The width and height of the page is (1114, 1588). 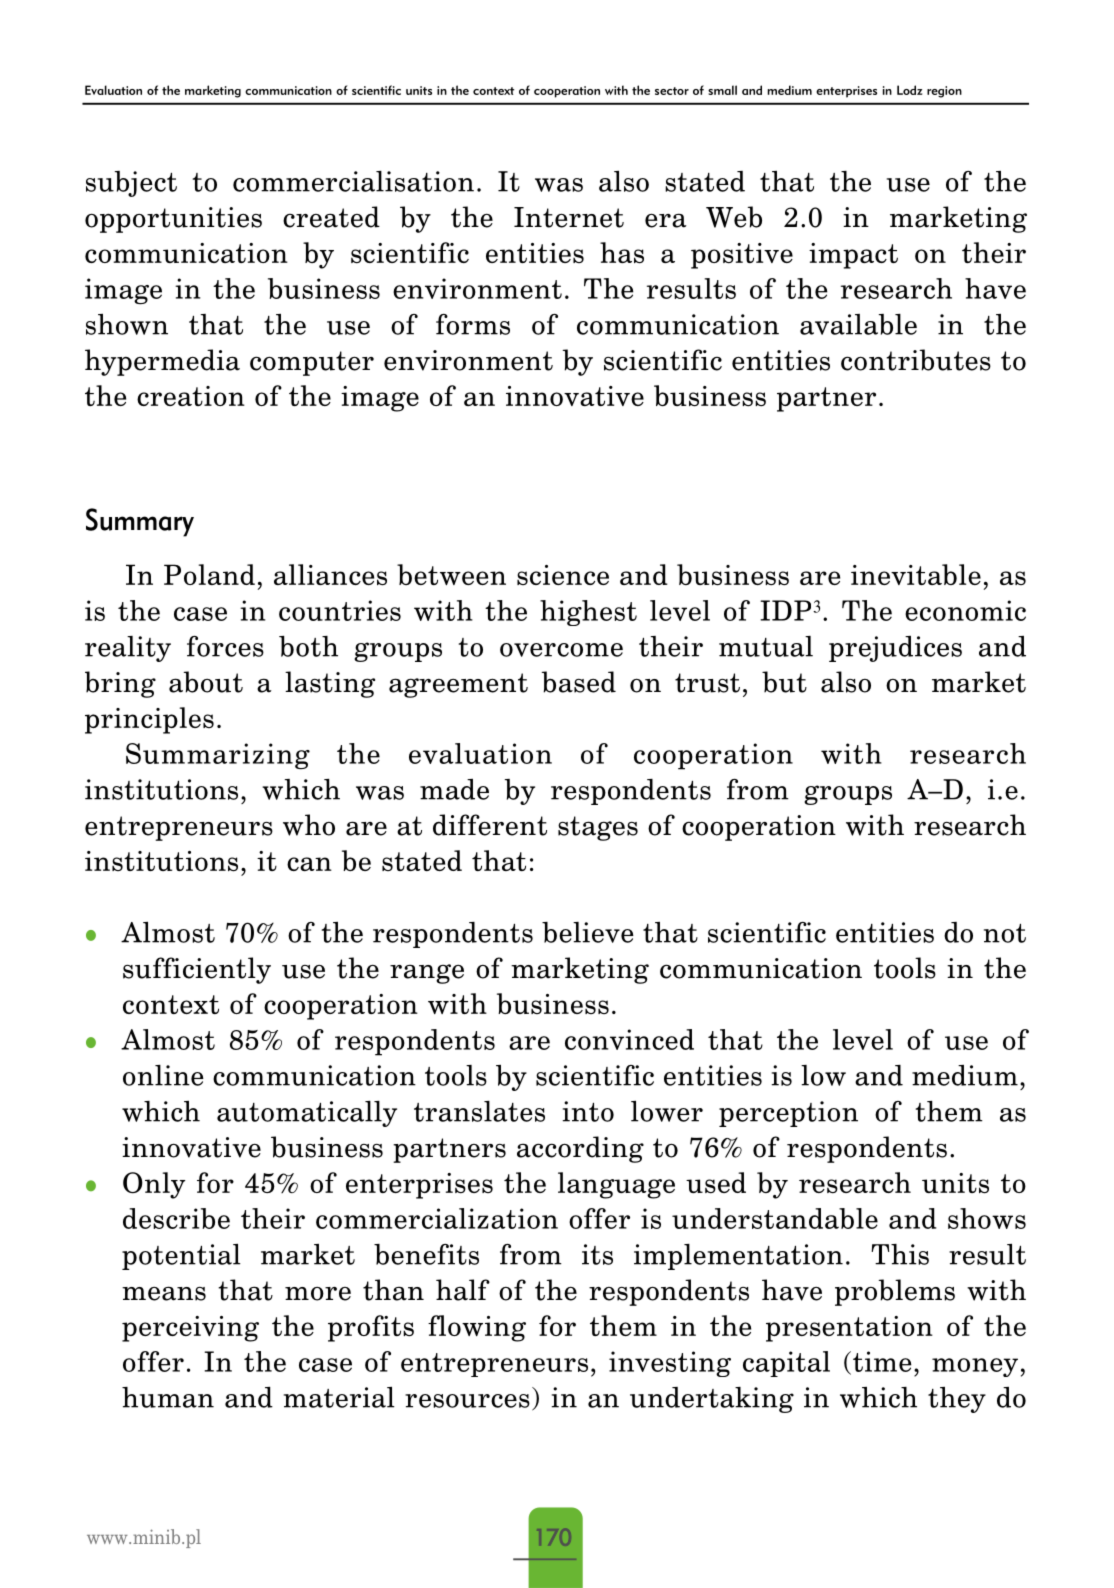 What do you see at coordinates (131, 184) in the page?
I see `subject` at bounding box center [131, 184].
